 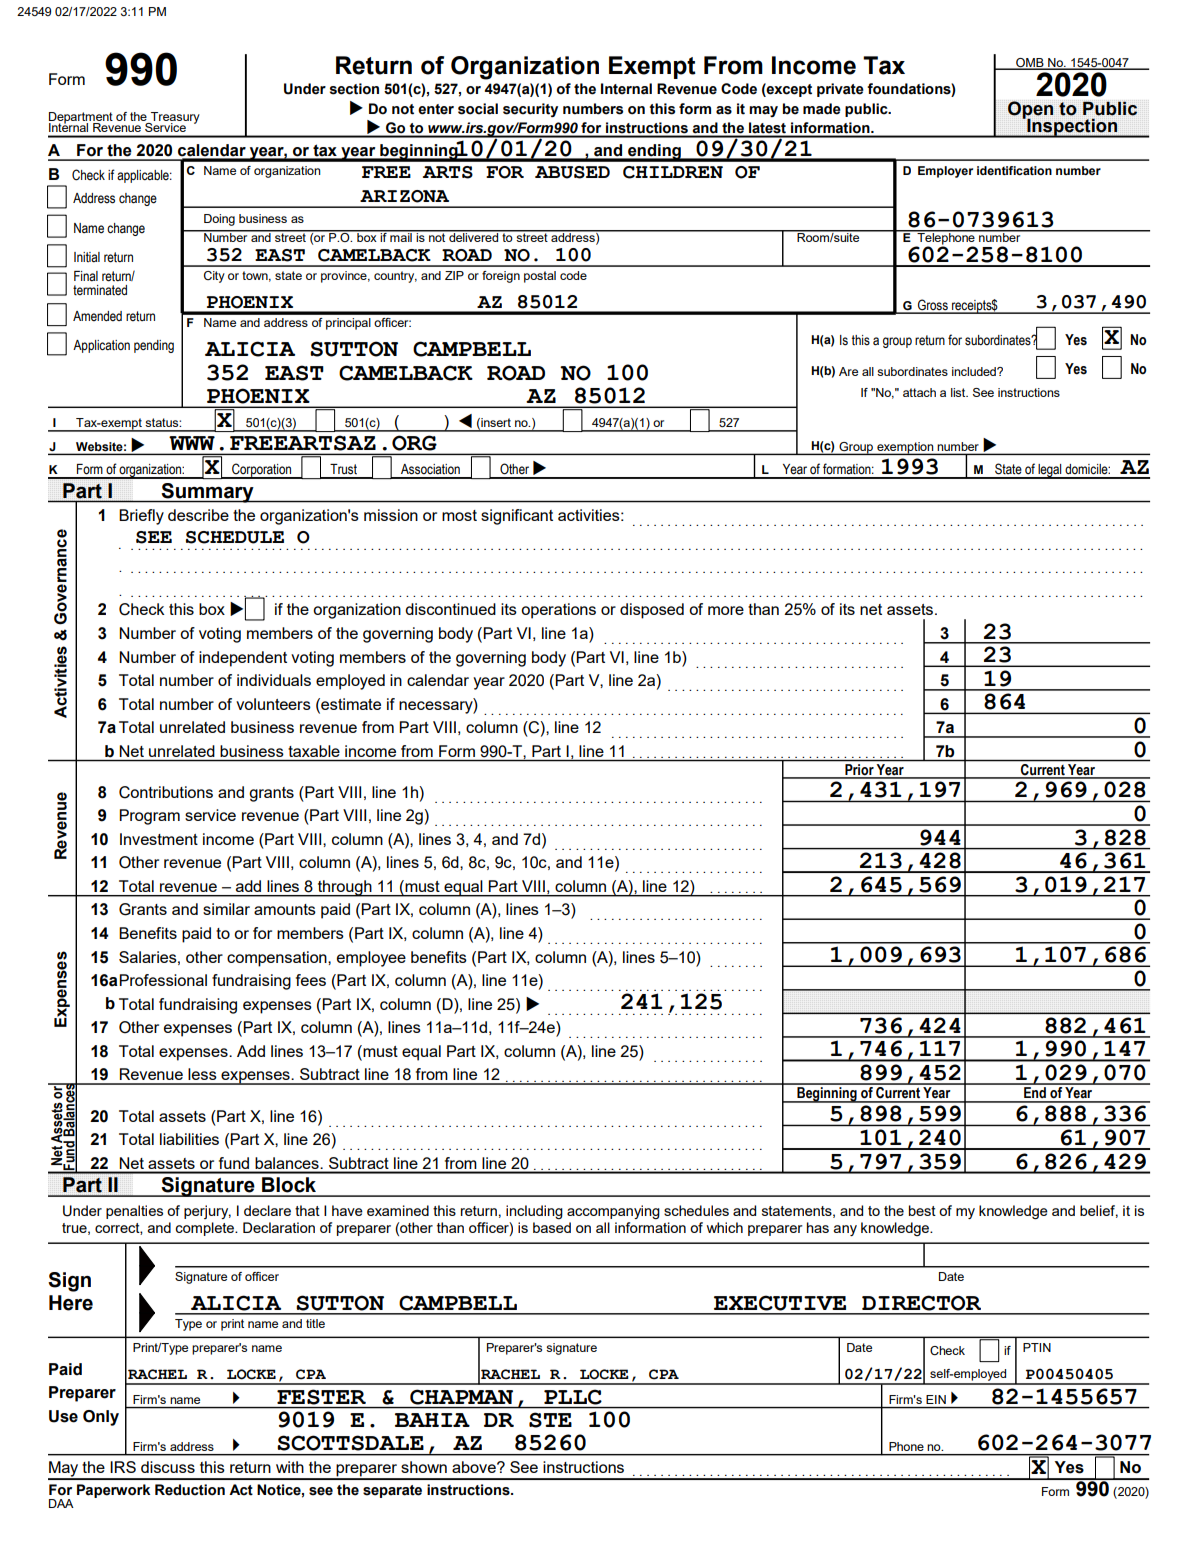 I want to click on shown, so click(x=424, y=1467).
